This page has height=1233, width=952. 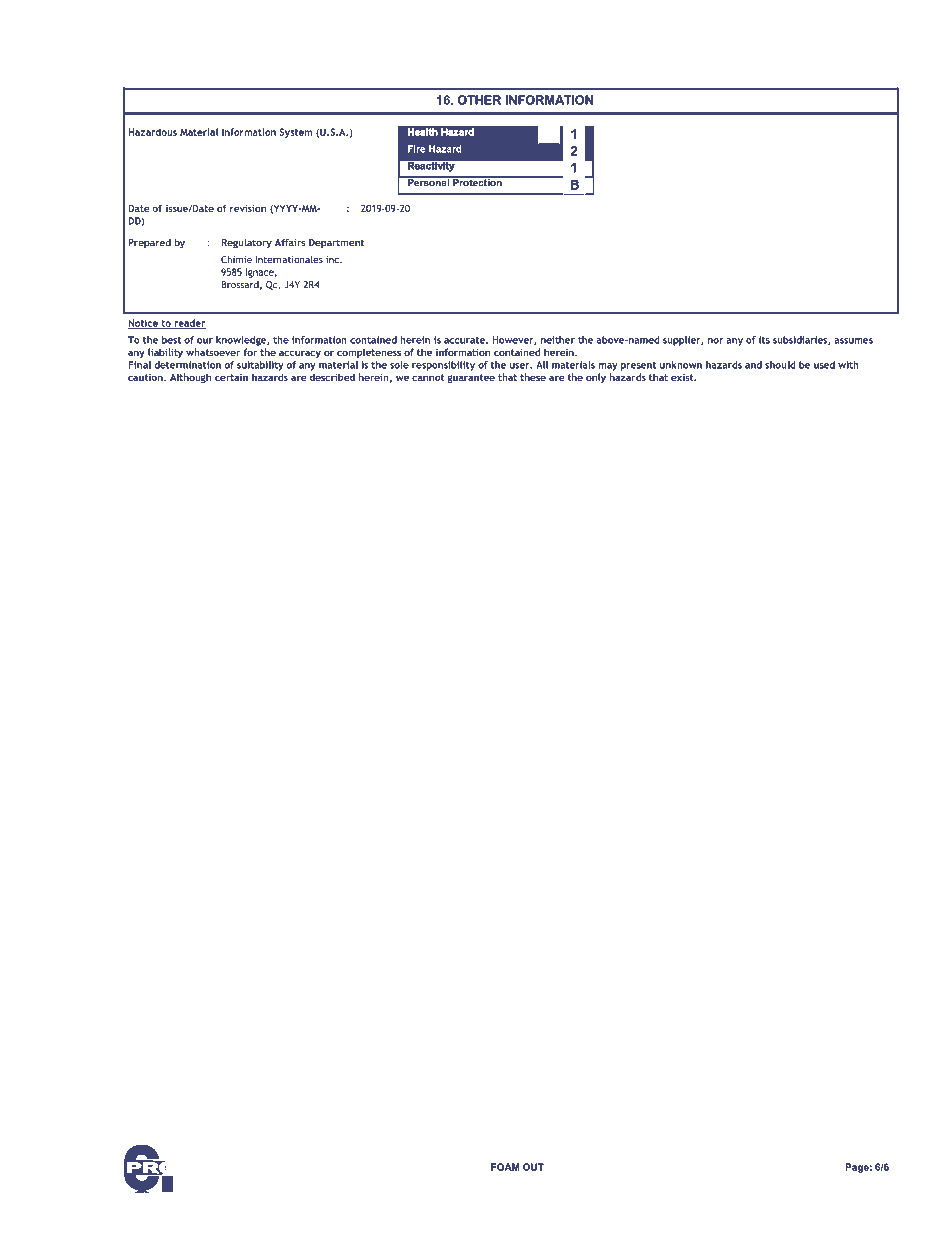 I want to click on OTHER, so click(x=479, y=100).
